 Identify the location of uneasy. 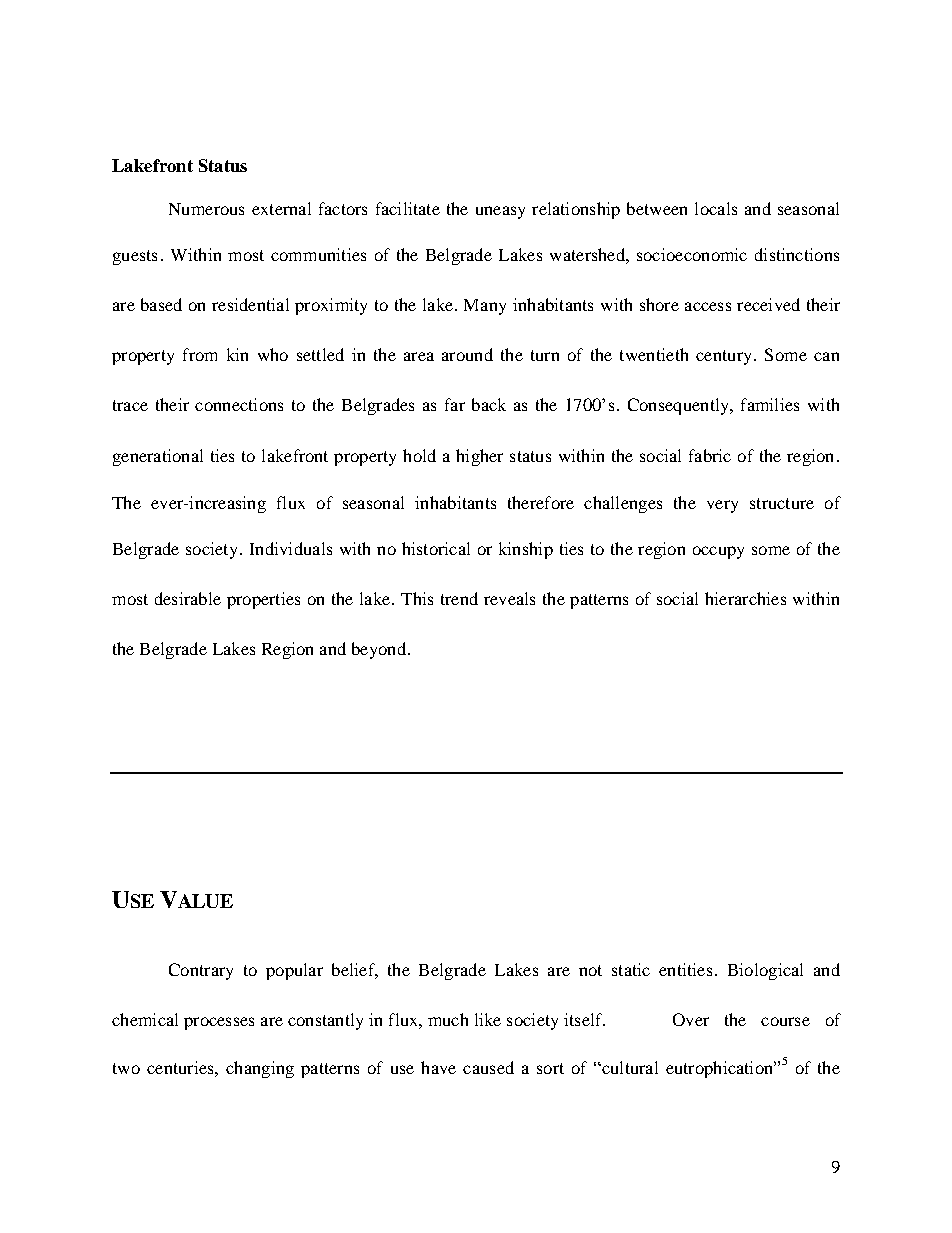
(500, 212).
